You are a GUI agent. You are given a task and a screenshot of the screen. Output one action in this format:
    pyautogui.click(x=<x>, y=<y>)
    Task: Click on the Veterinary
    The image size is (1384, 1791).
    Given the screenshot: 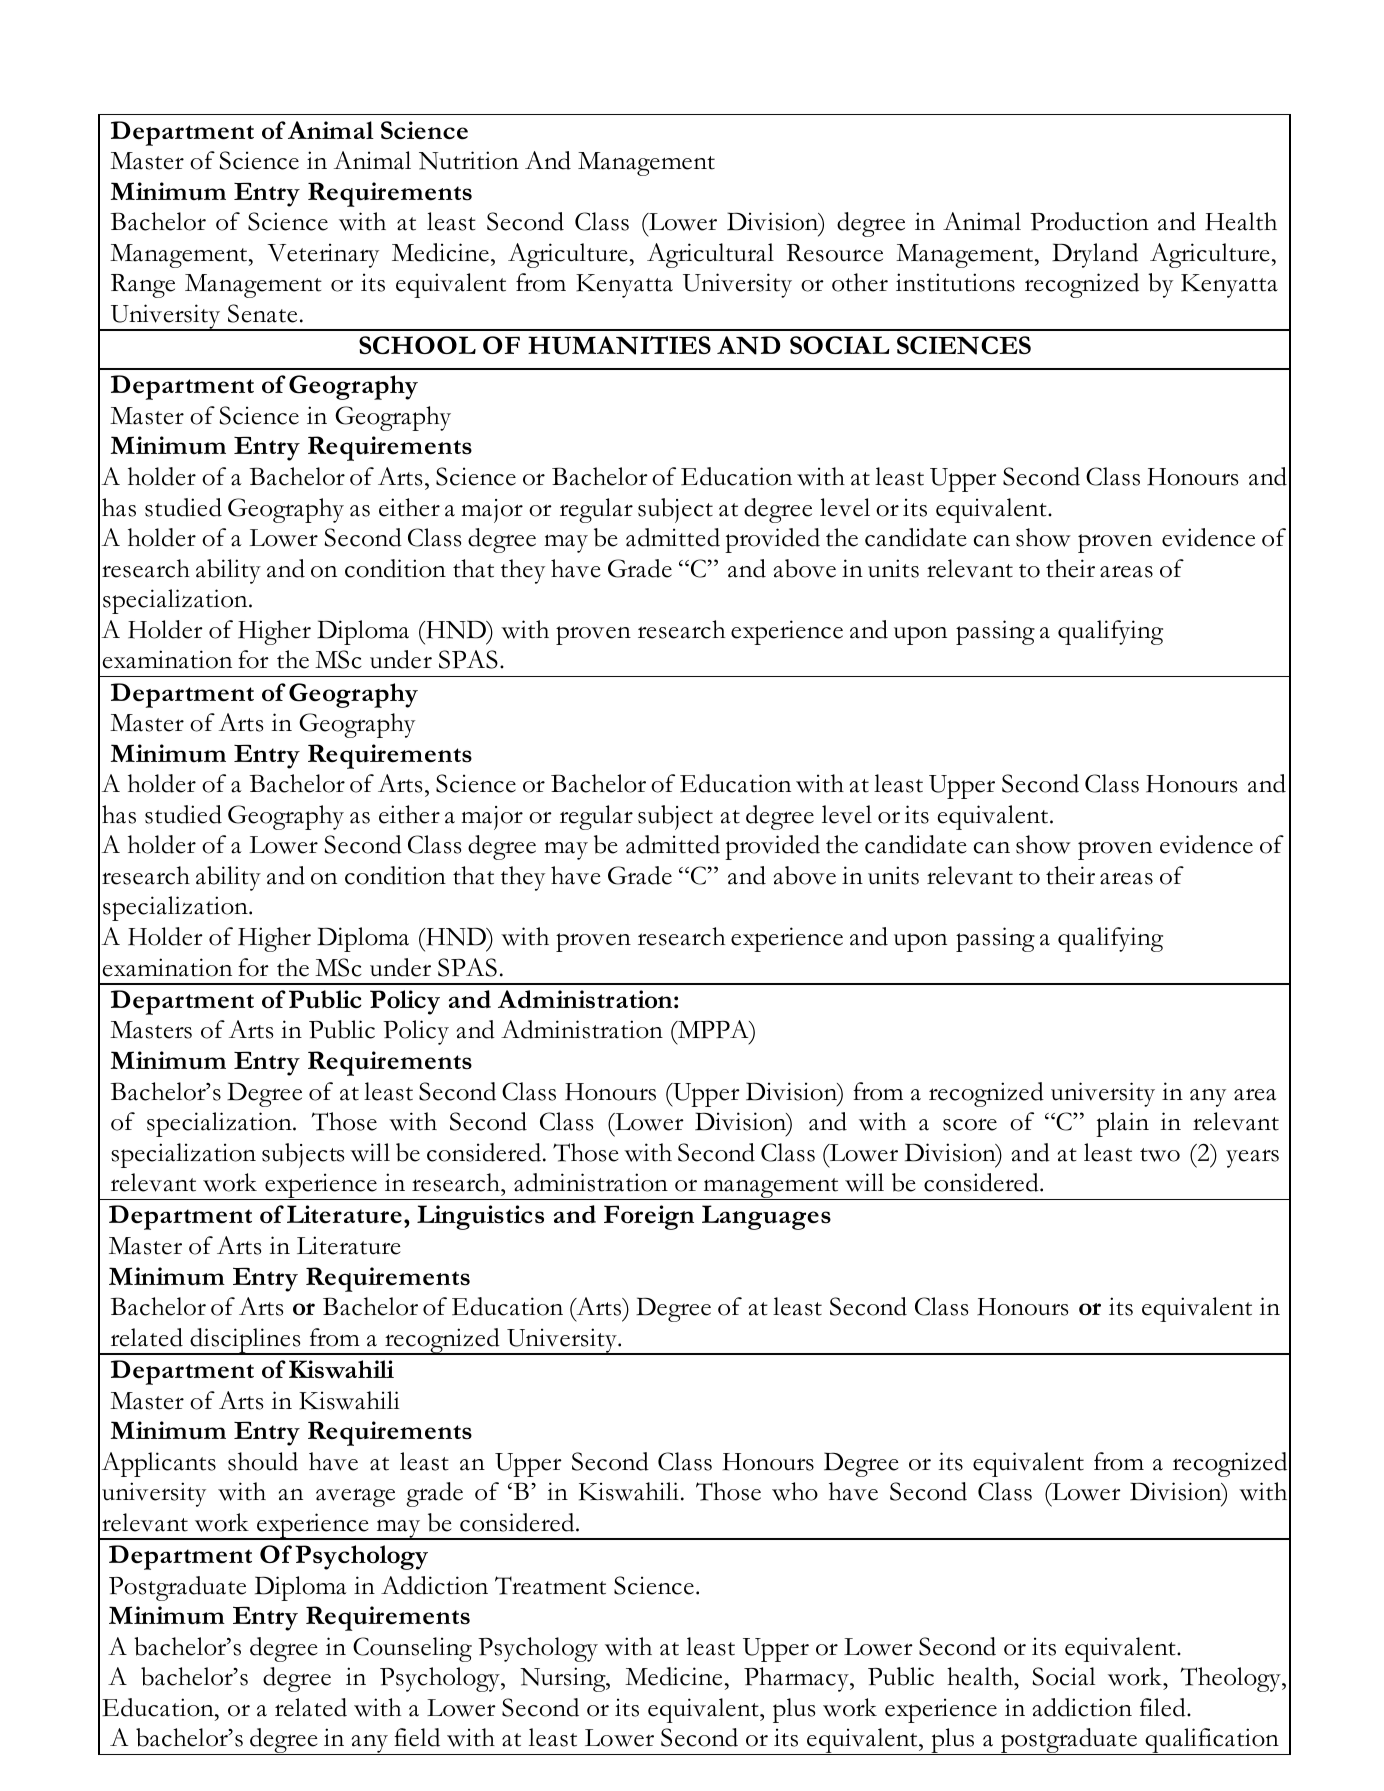 What is the action you would take?
    pyautogui.click(x=323, y=255)
